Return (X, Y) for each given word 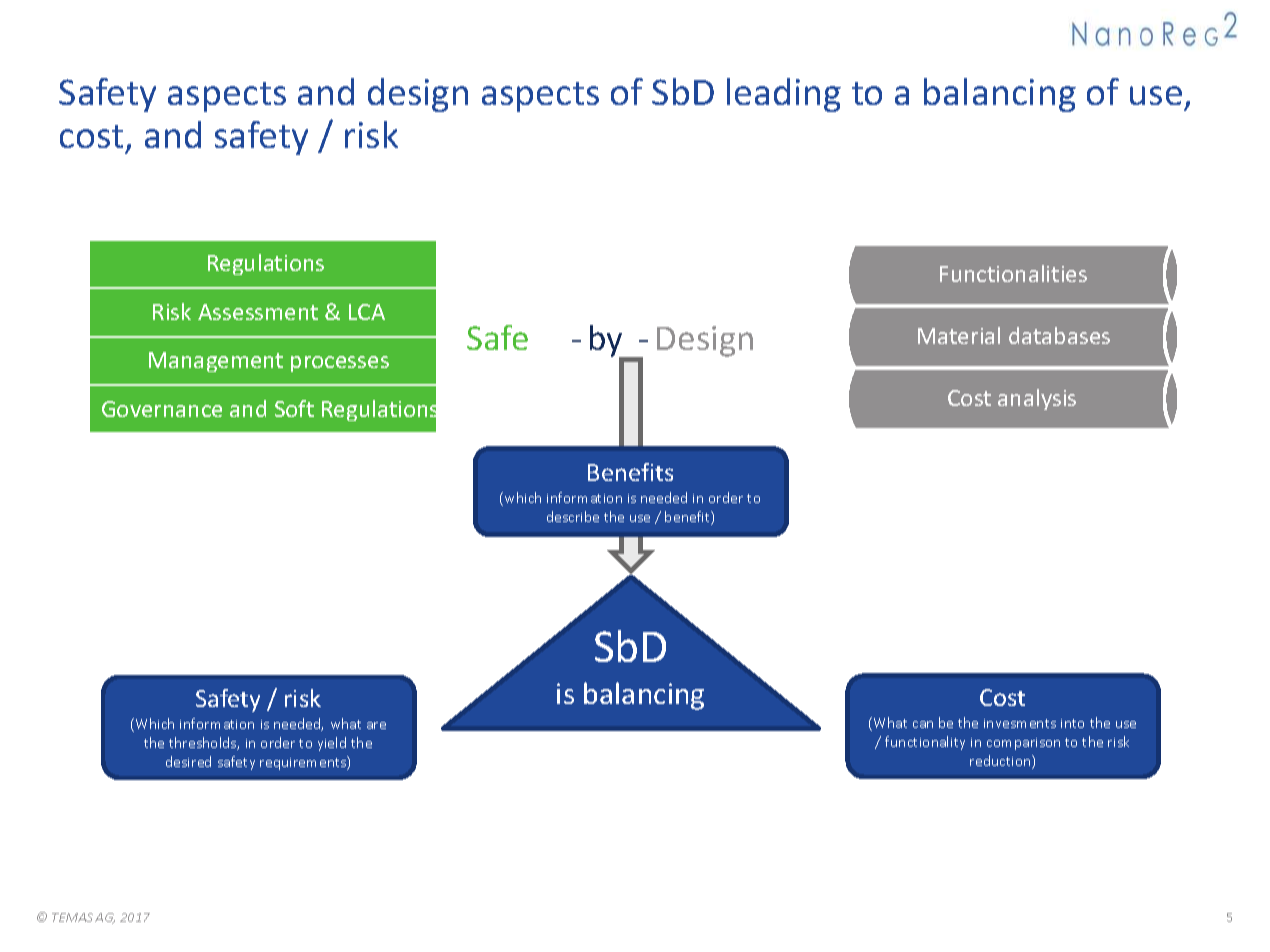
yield (332, 744)
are (376, 725)
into (1072, 723)
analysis (1037, 399)
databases (1059, 335)
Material (959, 335)
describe (573, 516)
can (923, 724)
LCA (367, 312)
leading (784, 95)
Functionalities (1013, 273)
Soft (294, 408)
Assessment (258, 312)
